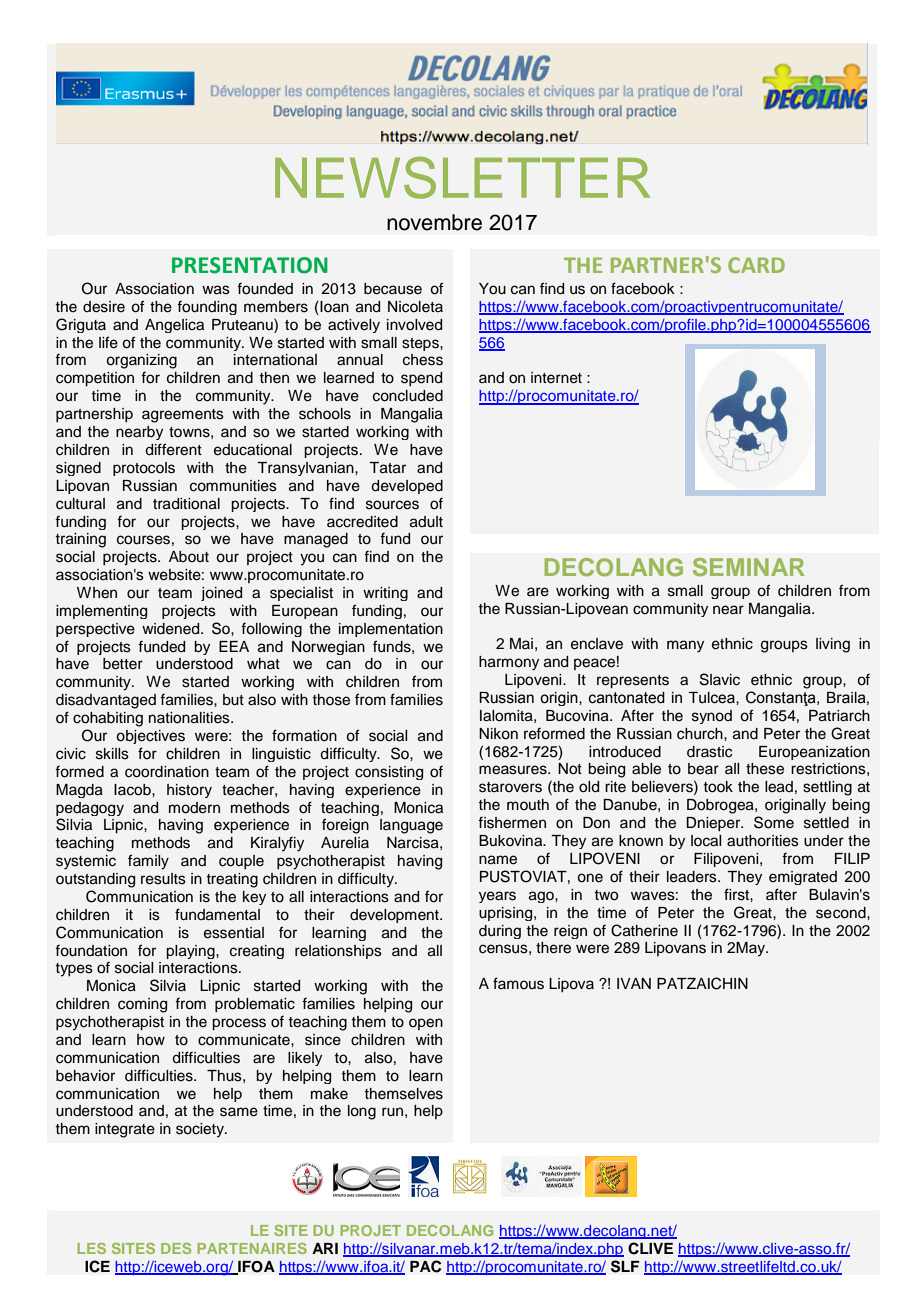  What do you see at coordinates (425, 1266) in the page?
I see `PAC` at bounding box center [425, 1266].
